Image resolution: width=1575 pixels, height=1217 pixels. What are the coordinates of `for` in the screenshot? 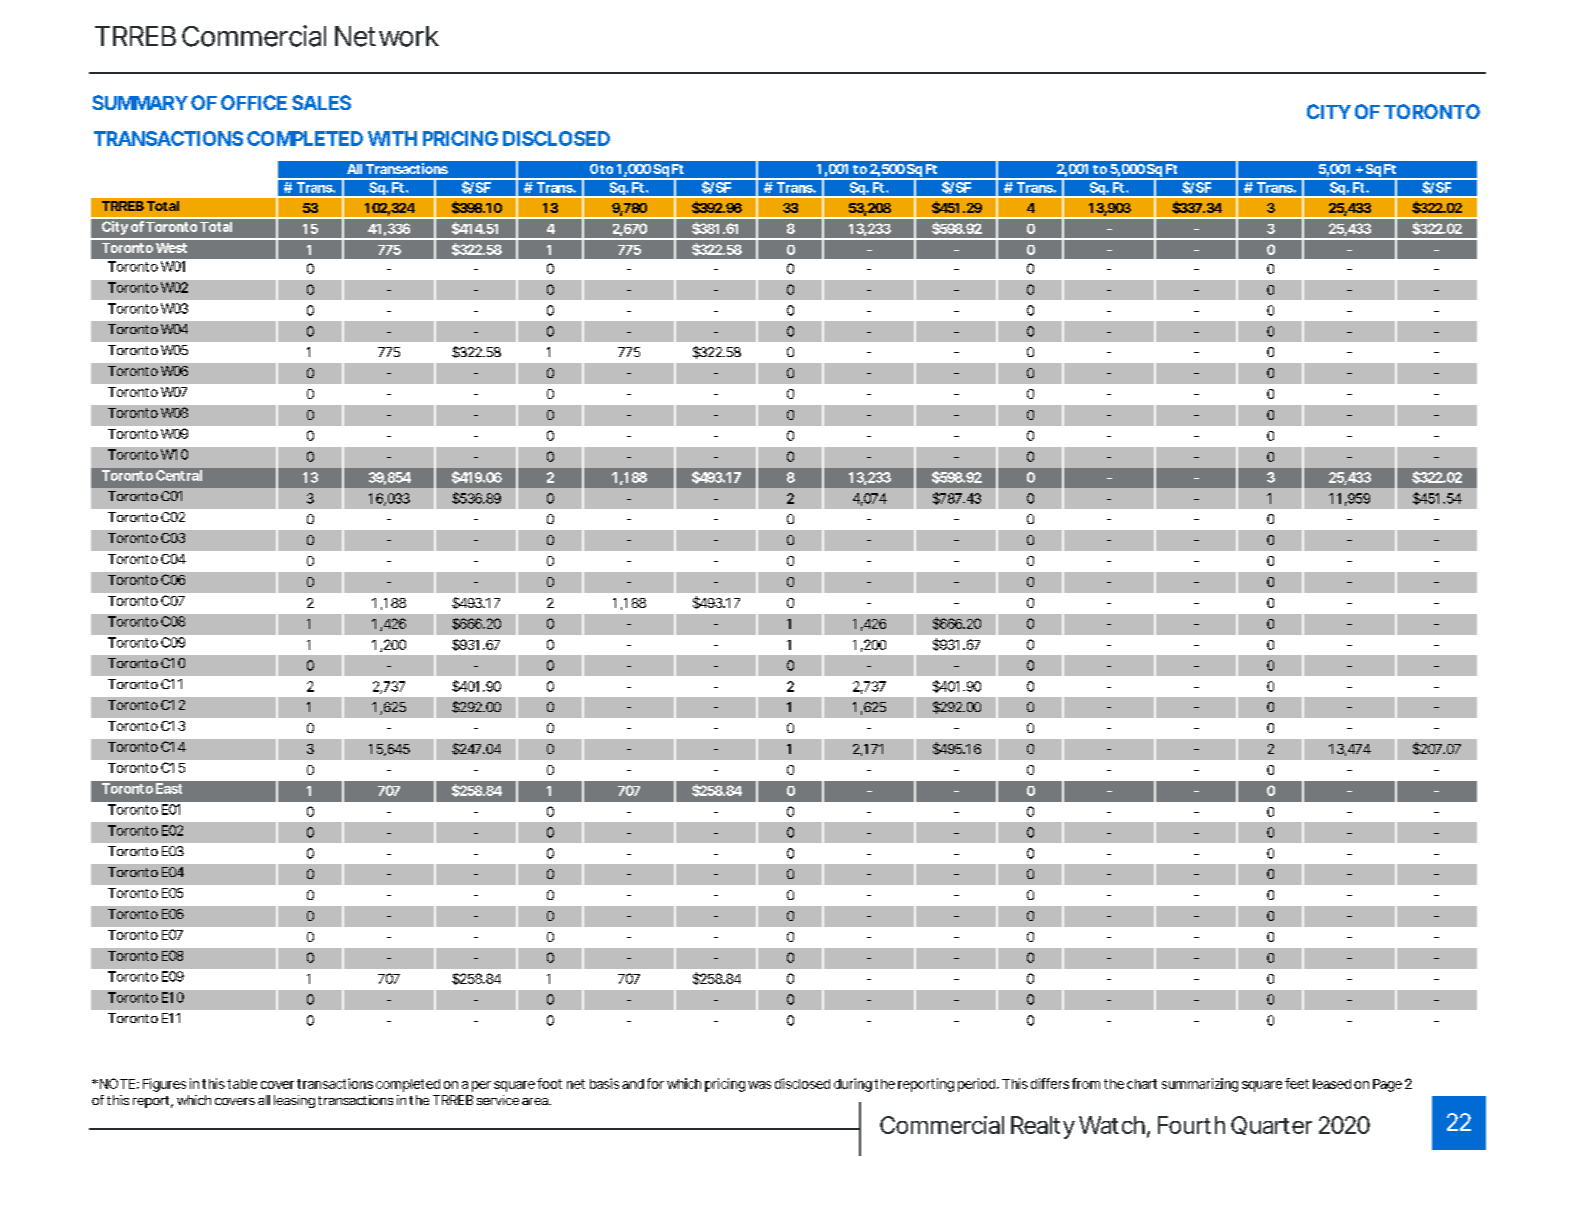 It's located at (655, 1083).
